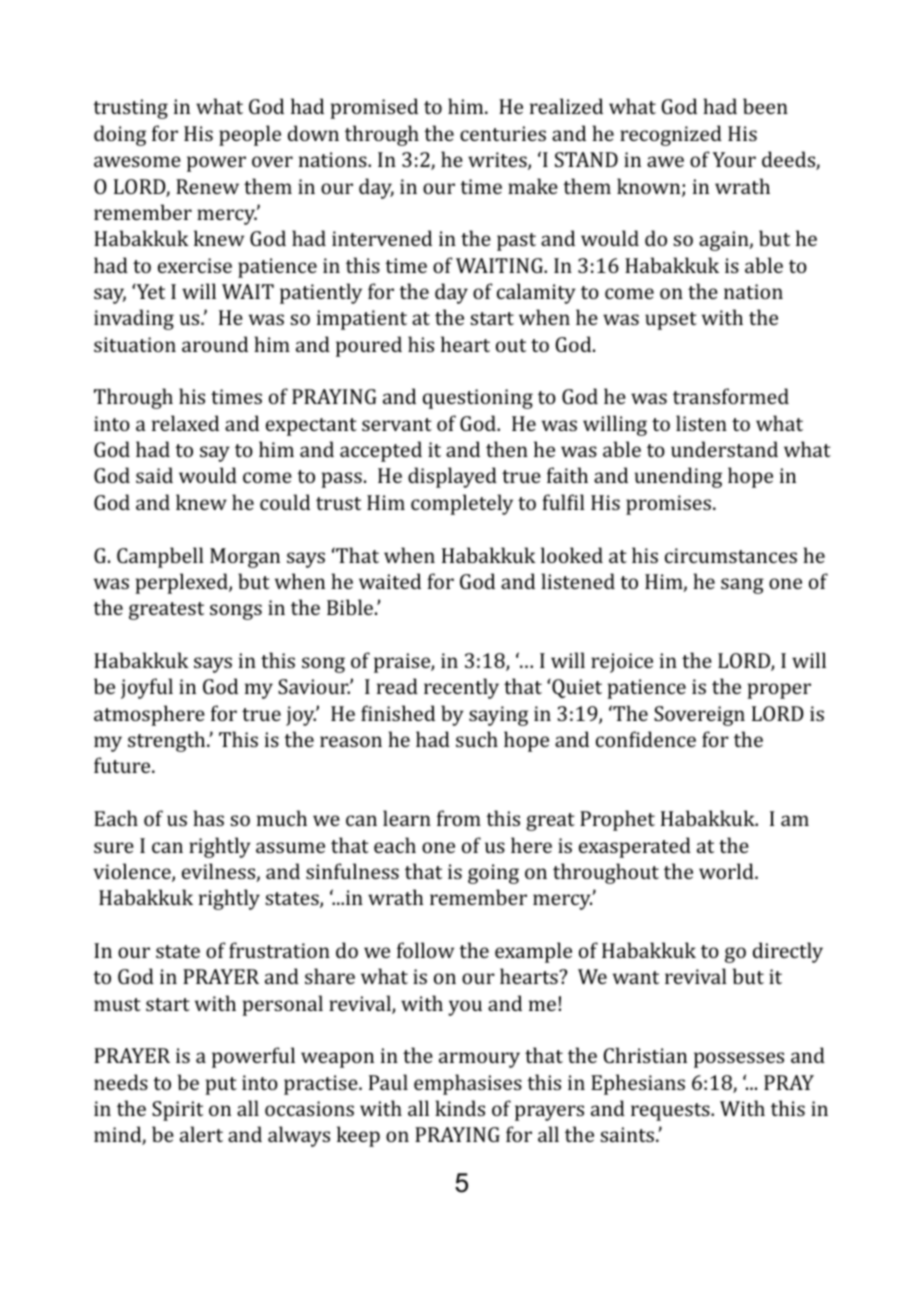 The image size is (924, 1307). What do you see at coordinates (671, 135) in the screenshot?
I see `recognized` at bounding box center [671, 135].
